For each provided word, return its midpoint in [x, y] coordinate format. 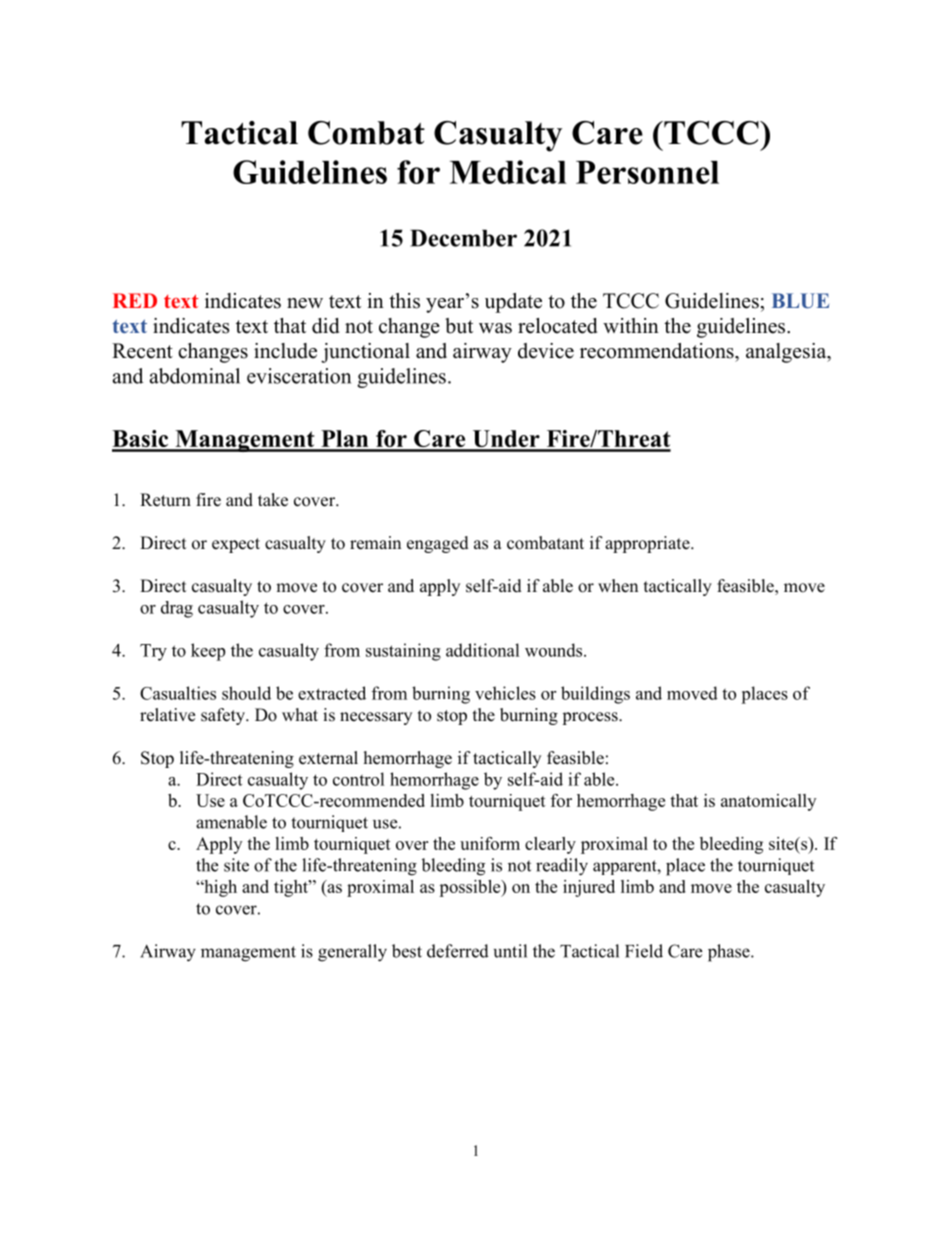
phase [730, 953]
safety [224, 716]
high [219, 888]
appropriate [648, 544]
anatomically [768, 802]
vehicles [505, 693]
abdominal [195, 376]
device [546, 351]
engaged [438, 544]
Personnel [647, 172]
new [305, 303]
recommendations [658, 351]
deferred [458, 951]
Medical [508, 172]
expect [236, 545]
